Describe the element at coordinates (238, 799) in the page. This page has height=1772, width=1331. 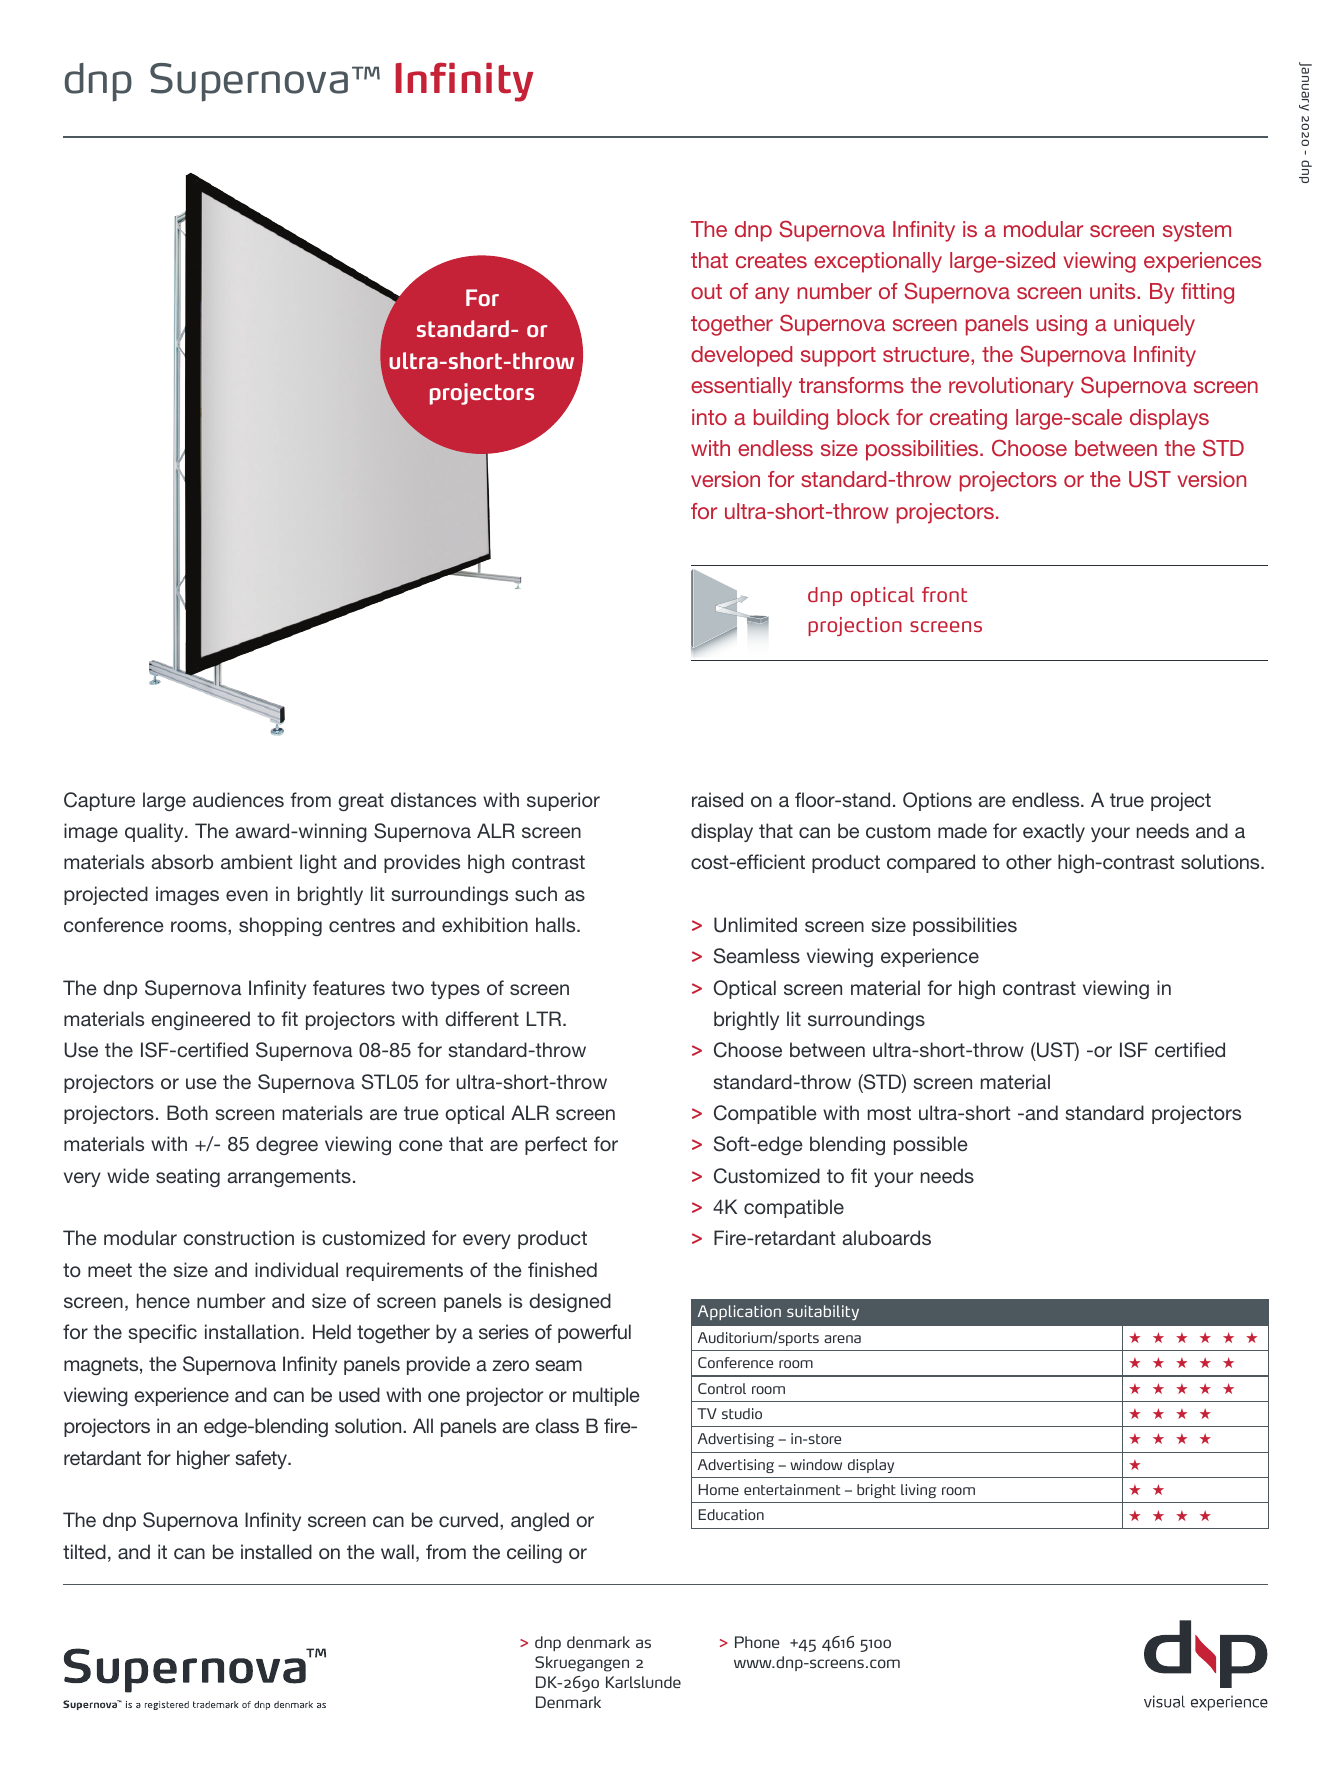
I see `audiences` at that location.
